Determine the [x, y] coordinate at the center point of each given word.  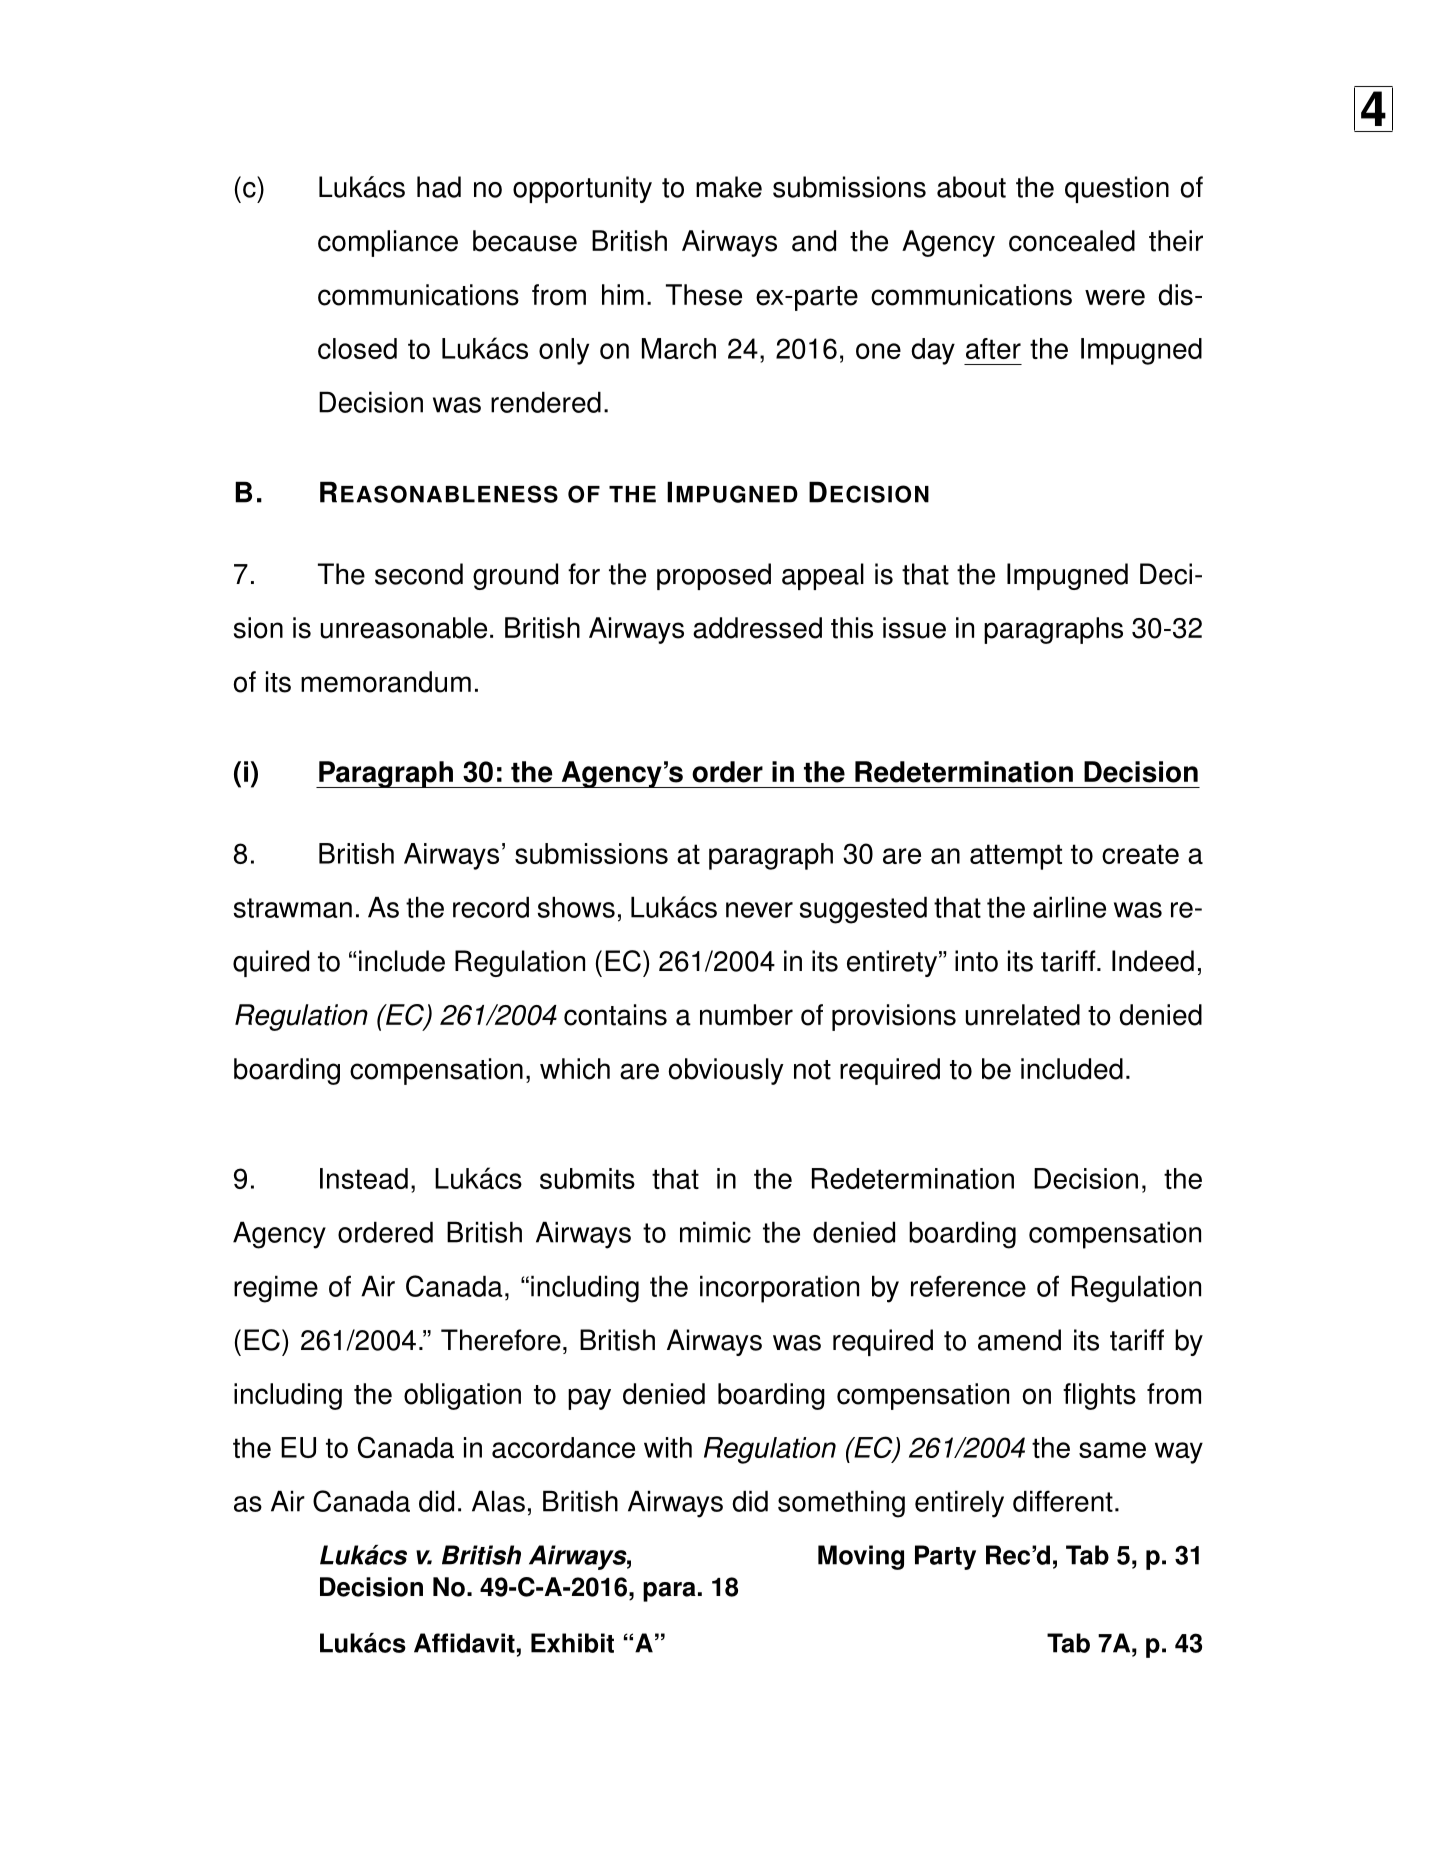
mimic [715, 1232]
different [1063, 1501]
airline [1069, 907]
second [419, 574]
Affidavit [464, 1643]
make [729, 187]
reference [968, 1286]
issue [914, 628]
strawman [293, 908]
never [759, 910]
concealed [1072, 241]
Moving [861, 1557]
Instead [364, 1178]
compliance [388, 243]
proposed [714, 576]
